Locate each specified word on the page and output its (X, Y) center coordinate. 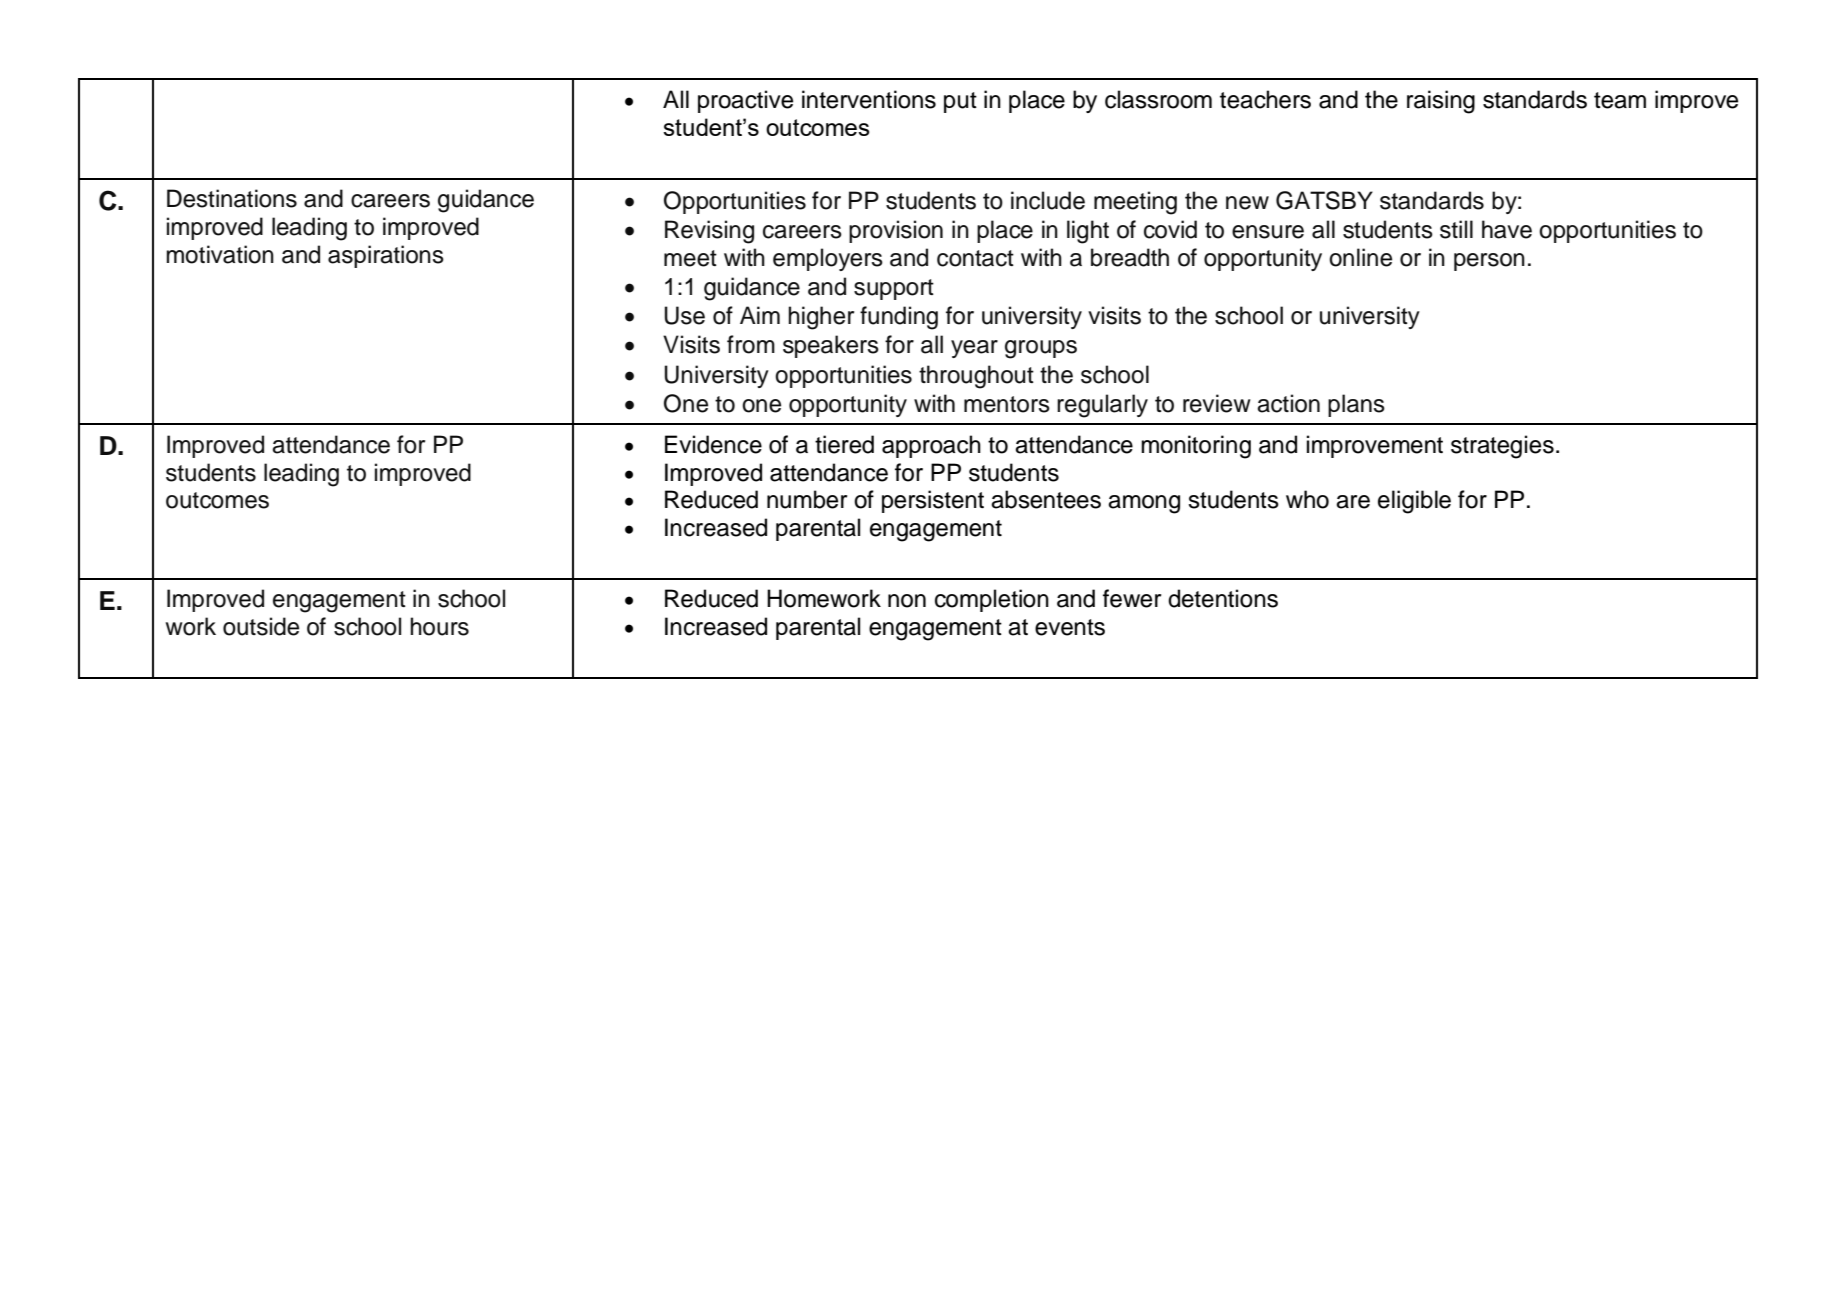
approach (931, 446)
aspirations (386, 256)
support (894, 289)
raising (1441, 102)
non (907, 601)
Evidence (713, 444)
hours (439, 626)
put (960, 102)
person (1489, 262)
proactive (745, 101)
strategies (1502, 447)
